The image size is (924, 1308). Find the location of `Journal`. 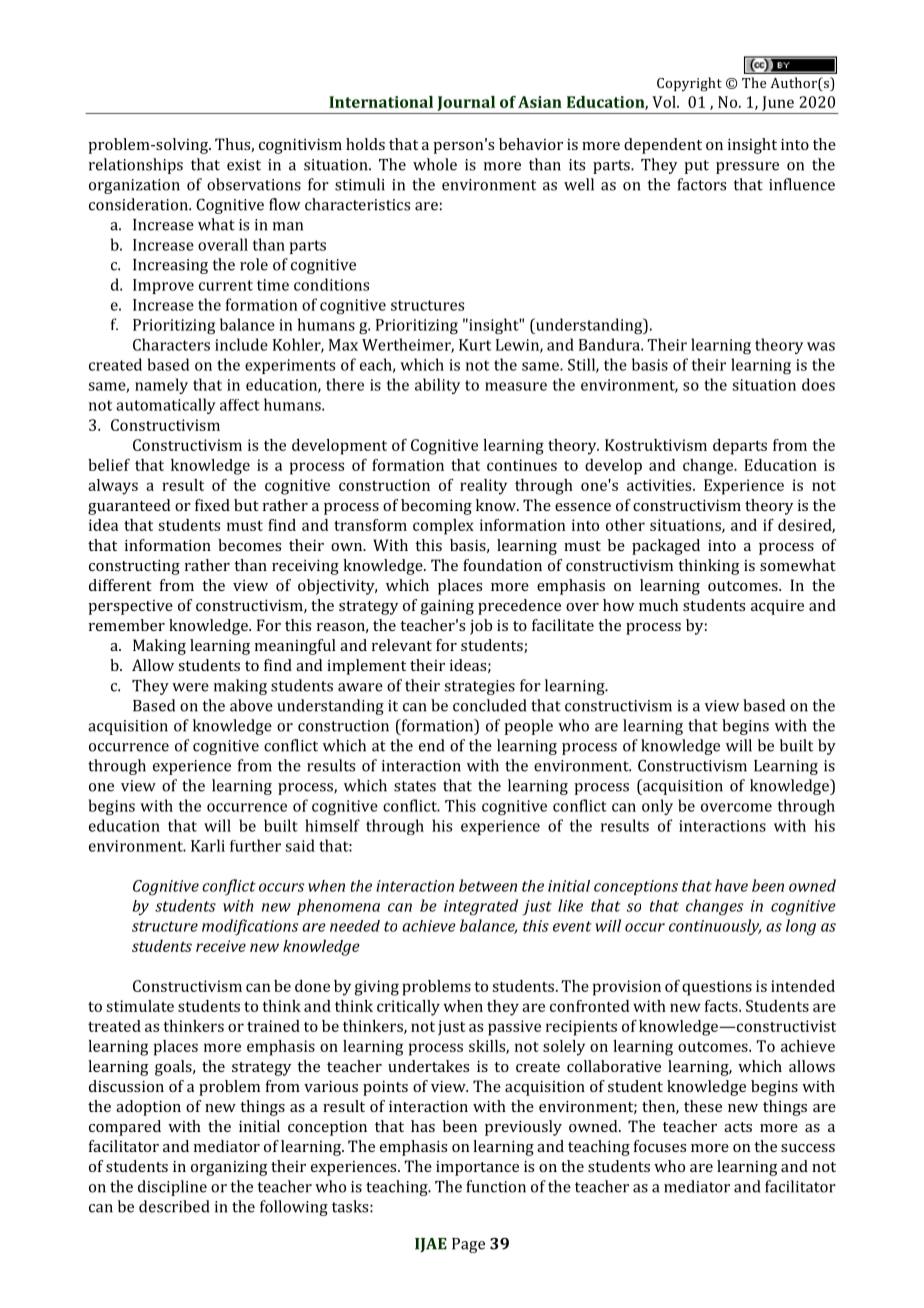

Journal is located at coordinates (466, 103).
